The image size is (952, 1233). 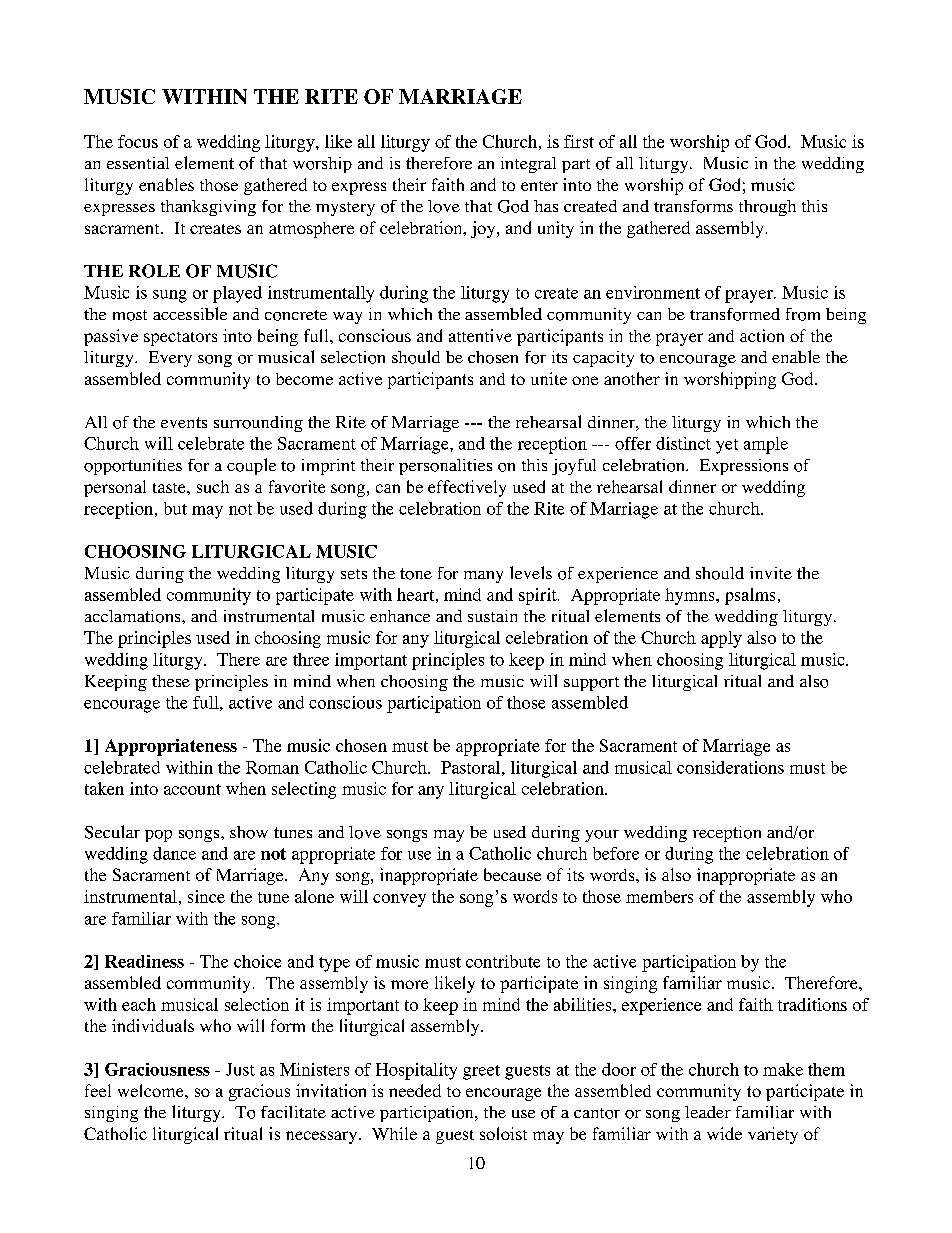 I want to click on Every, so click(x=170, y=359).
